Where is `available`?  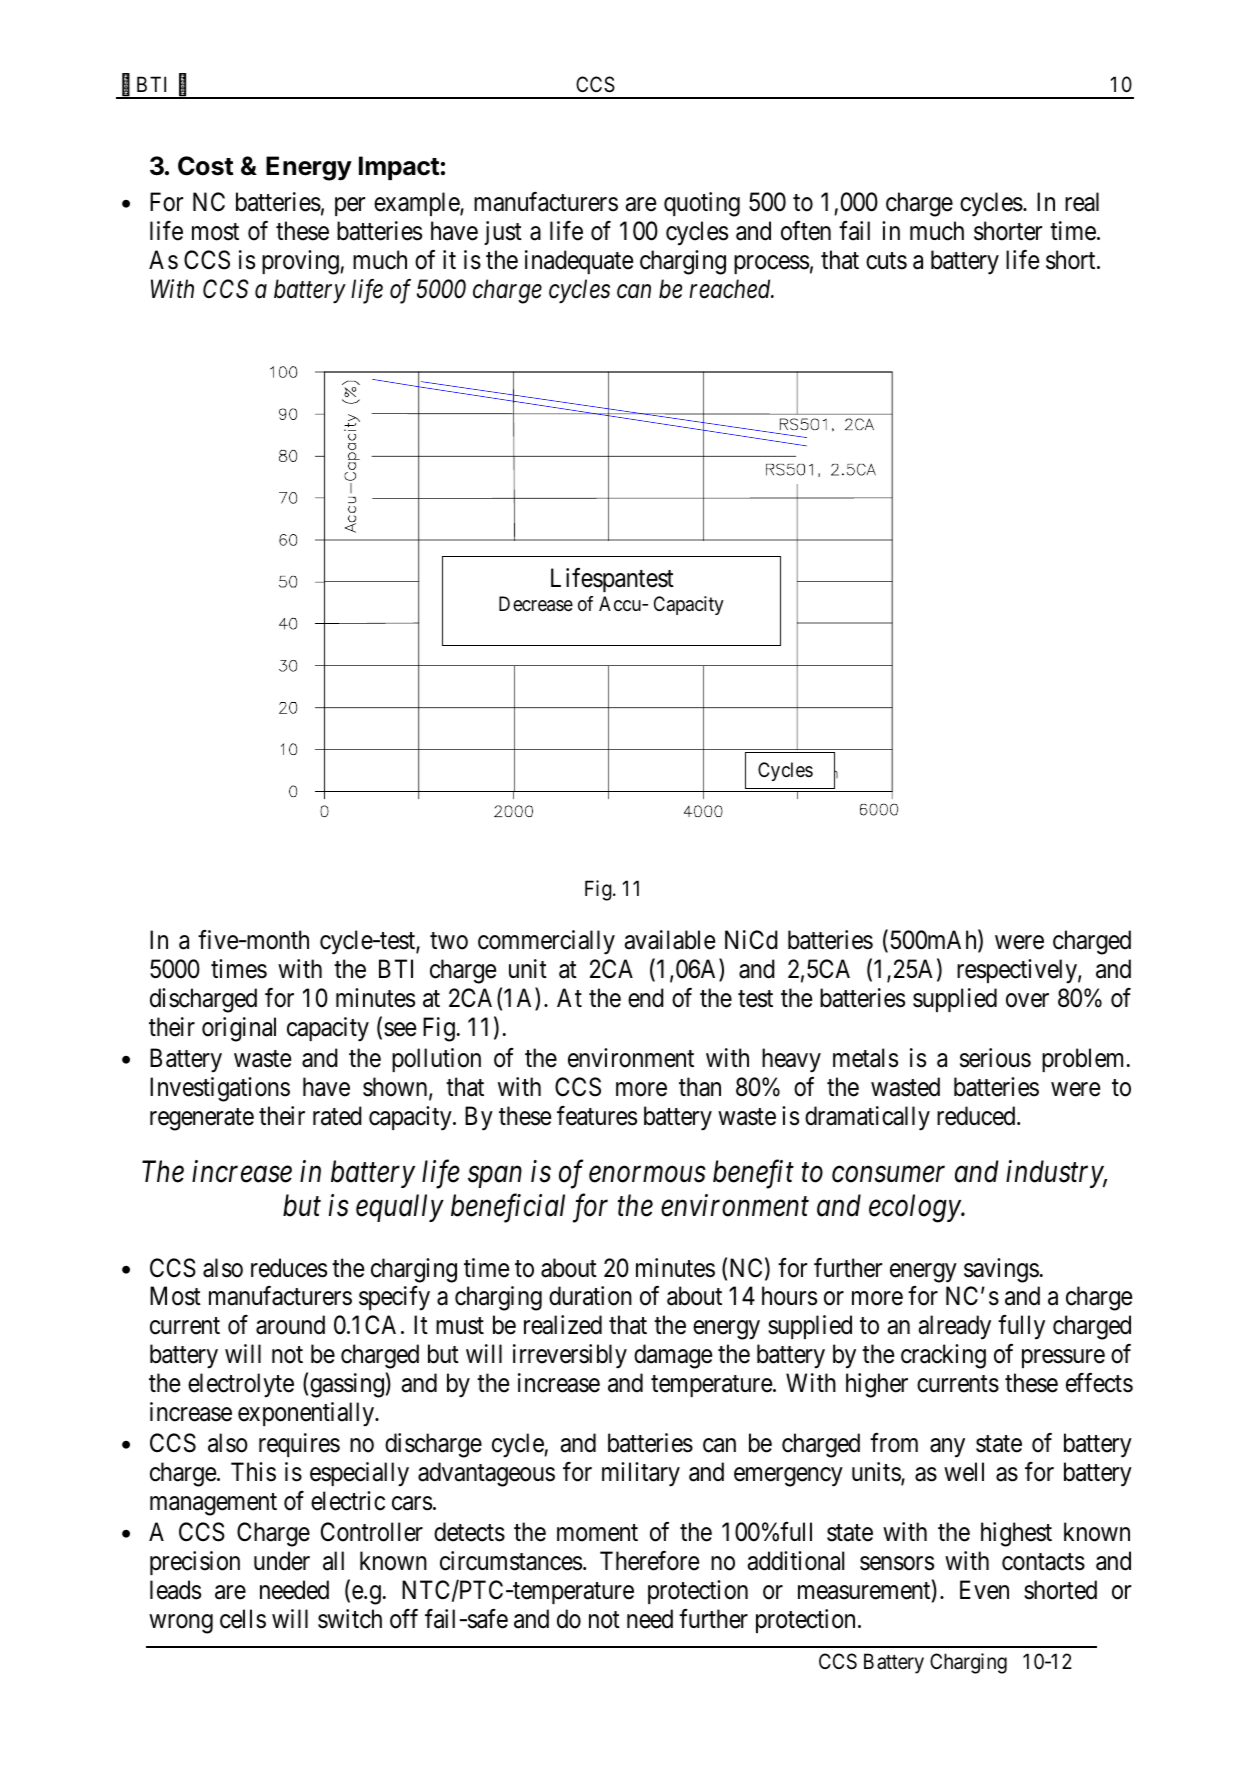
available is located at coordinates (669, 940).
